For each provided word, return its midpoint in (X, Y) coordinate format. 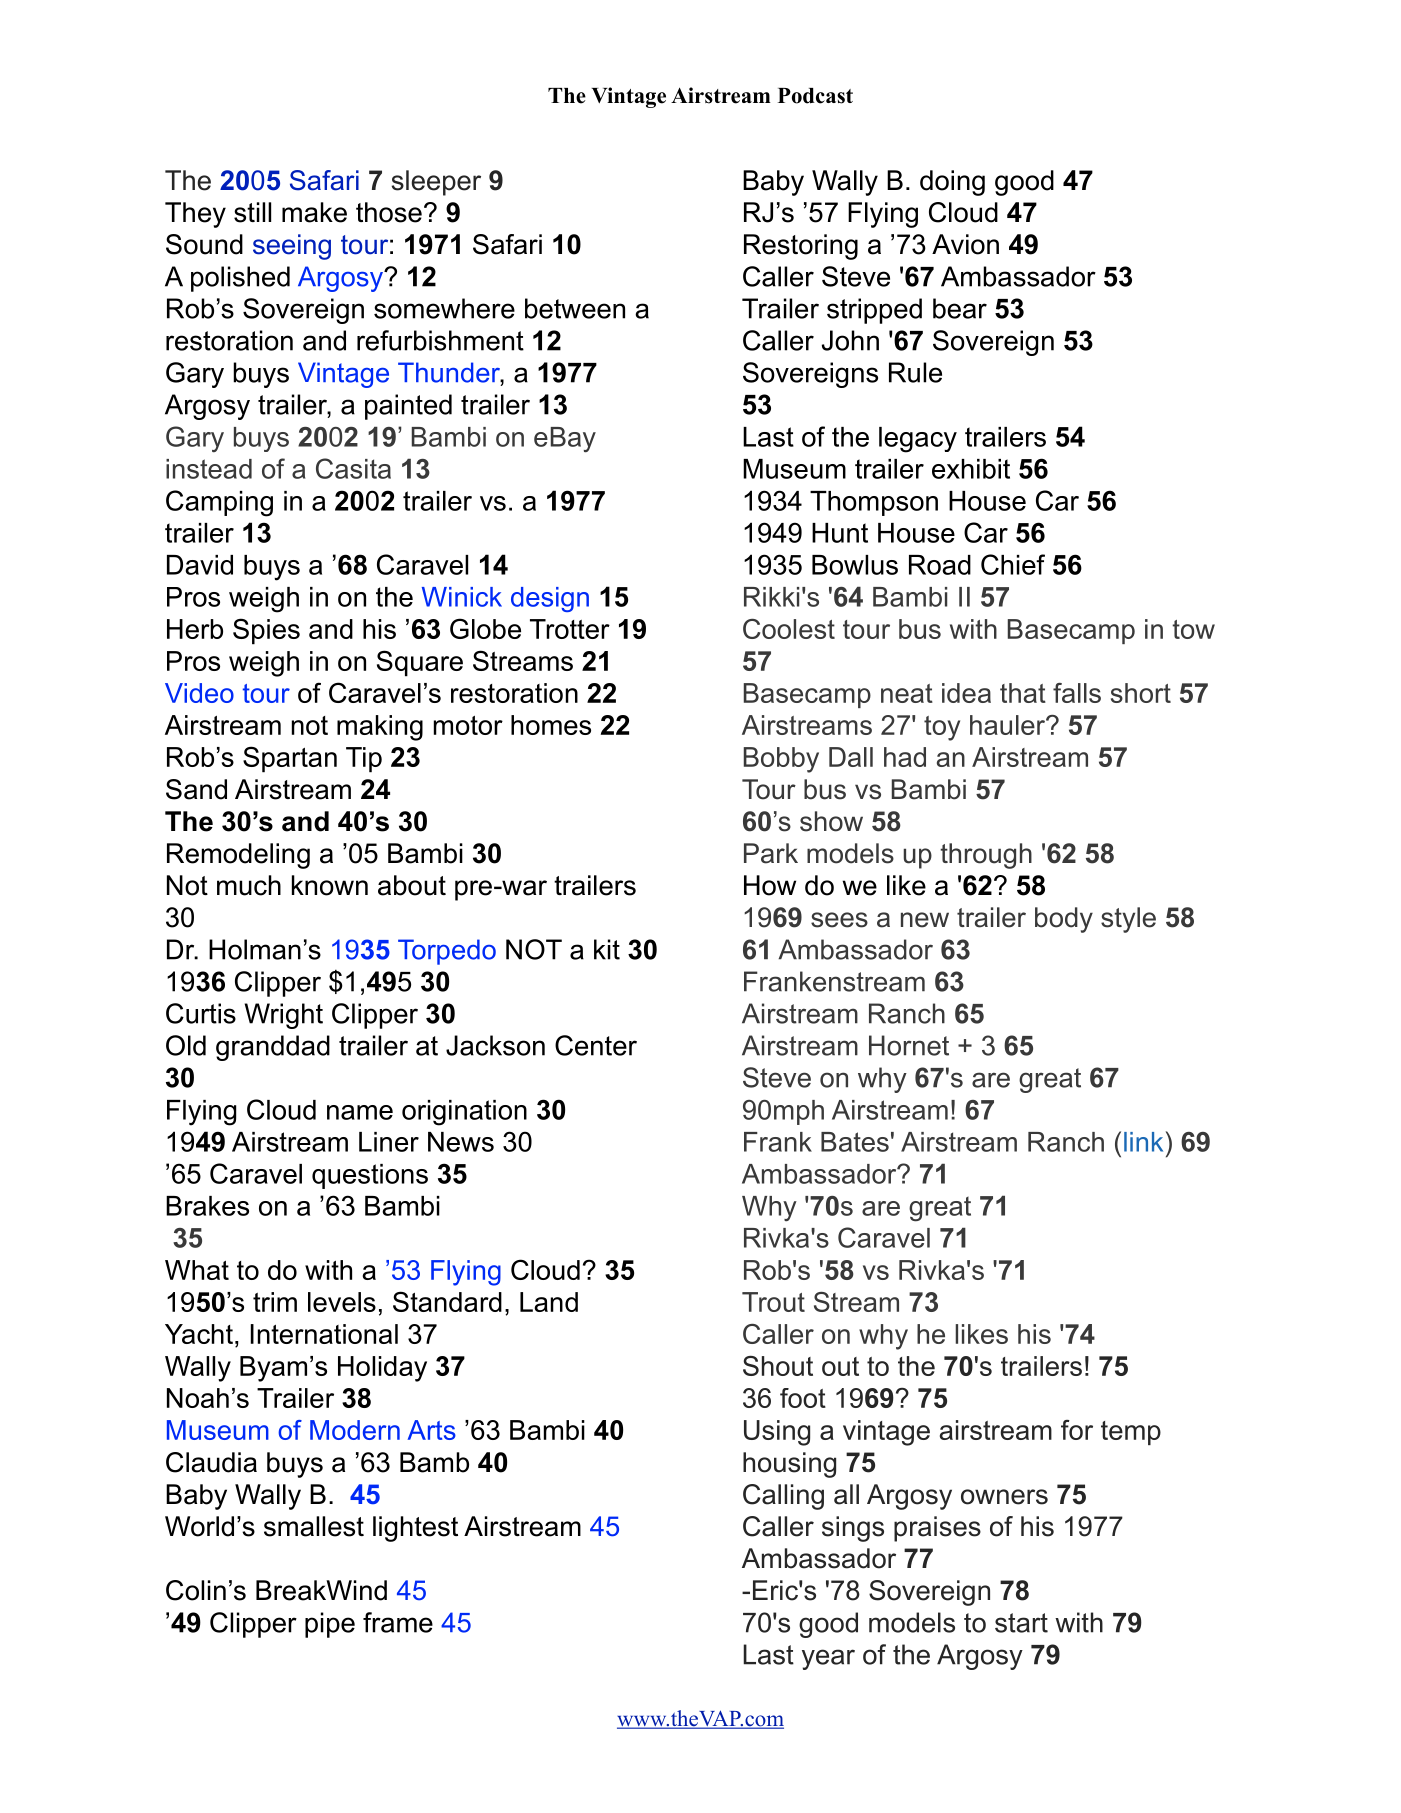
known (330, 885)
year (828, 1659)
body (1064, 920)
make (314, 212)
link (1143, 1142)
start (1021, 1623)
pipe (330, 1625)
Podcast (815, 96)
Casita (353, 468)
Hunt (840, 533)
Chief (1013, 564)
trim (275, 1302)
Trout (773, 1302)
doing (952, 183)
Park (771, 853)
